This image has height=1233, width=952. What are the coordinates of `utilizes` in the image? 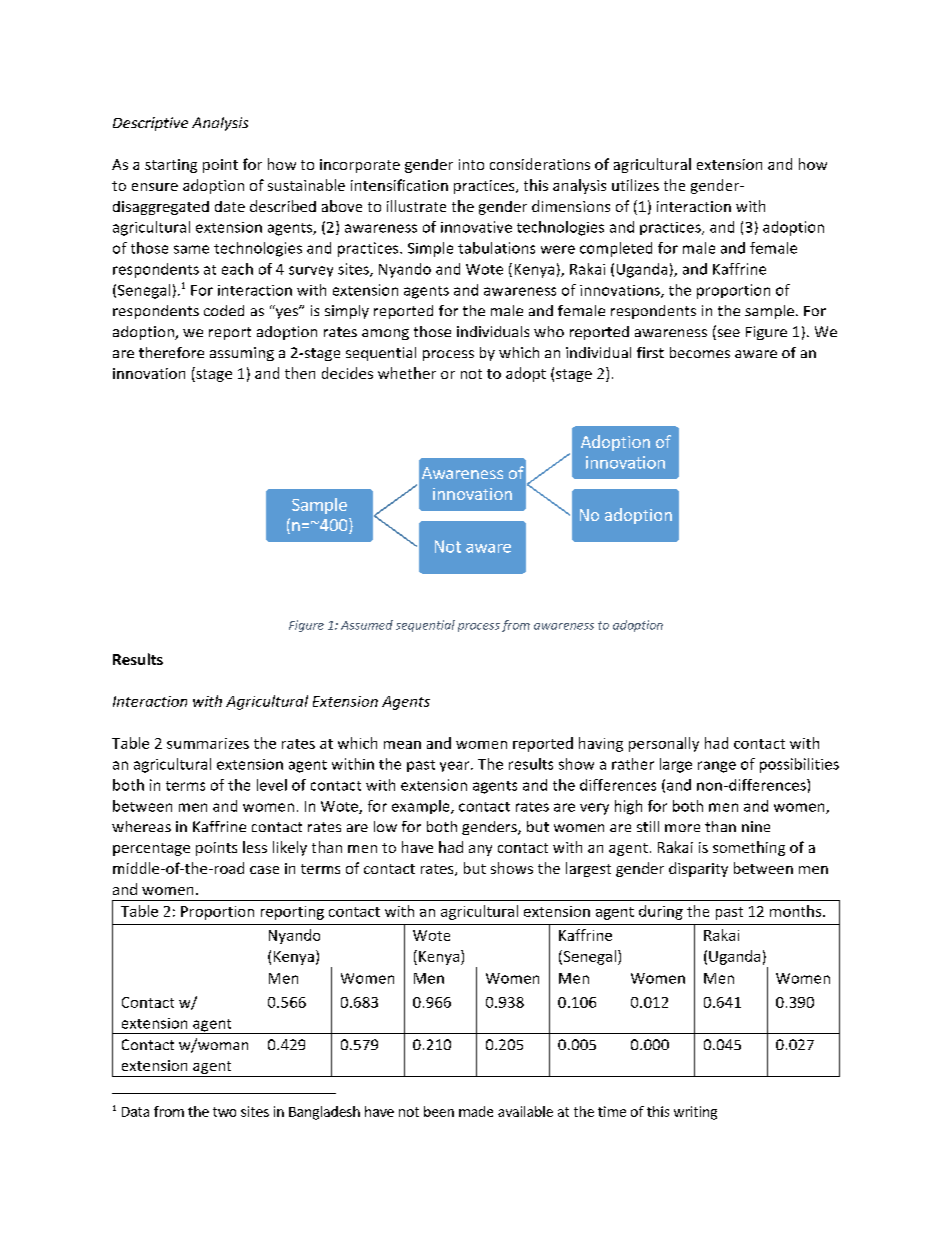 It's located at (635, 185).
